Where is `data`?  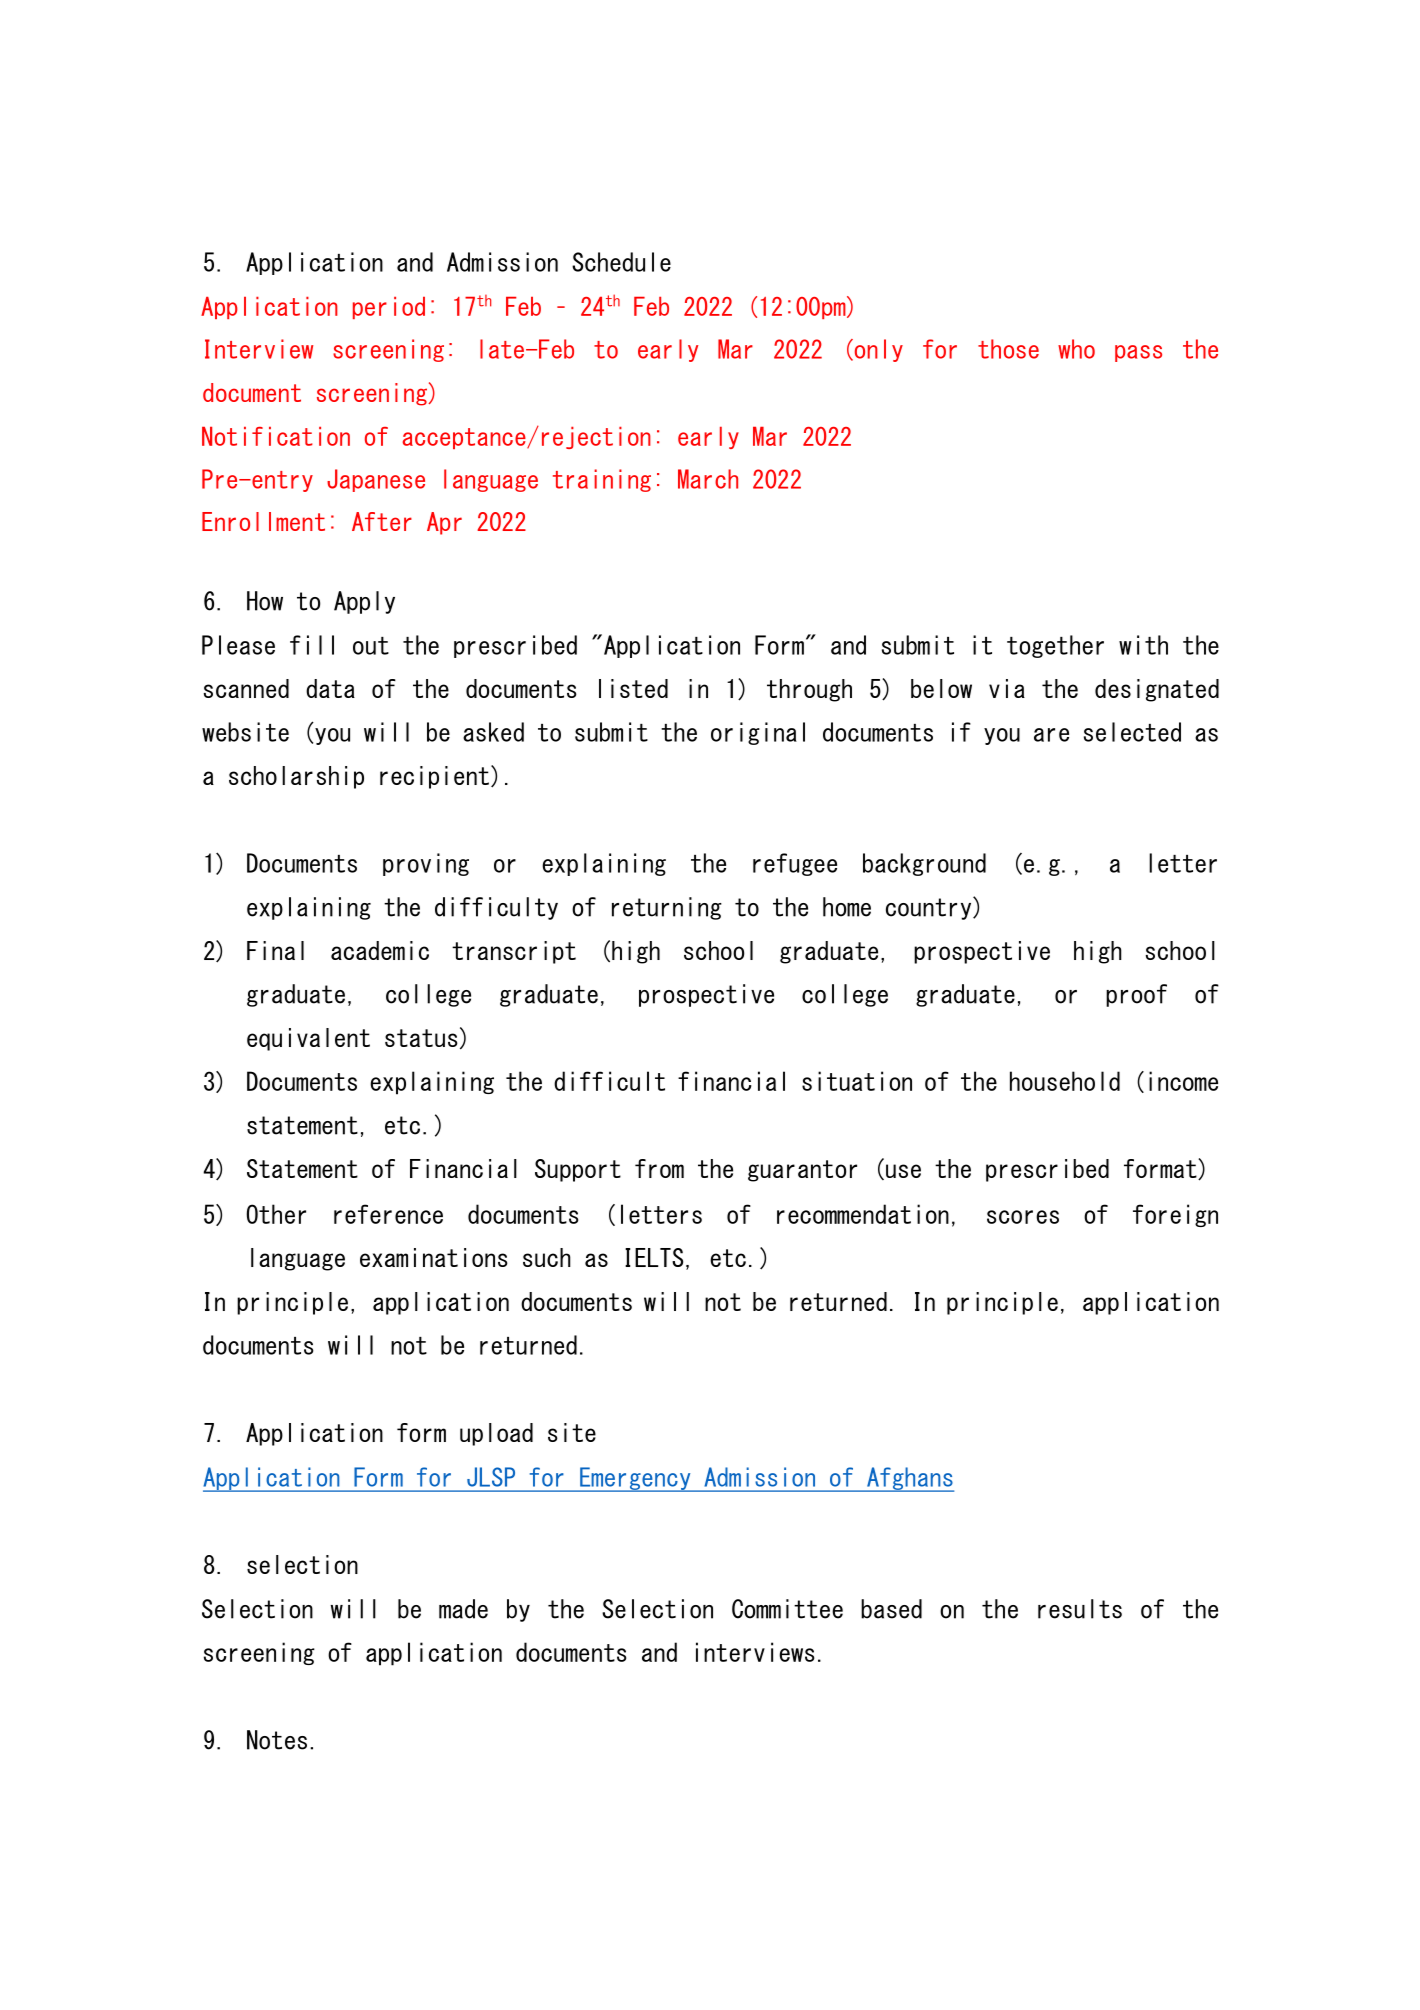 data is located at coordinates (330, 688).
